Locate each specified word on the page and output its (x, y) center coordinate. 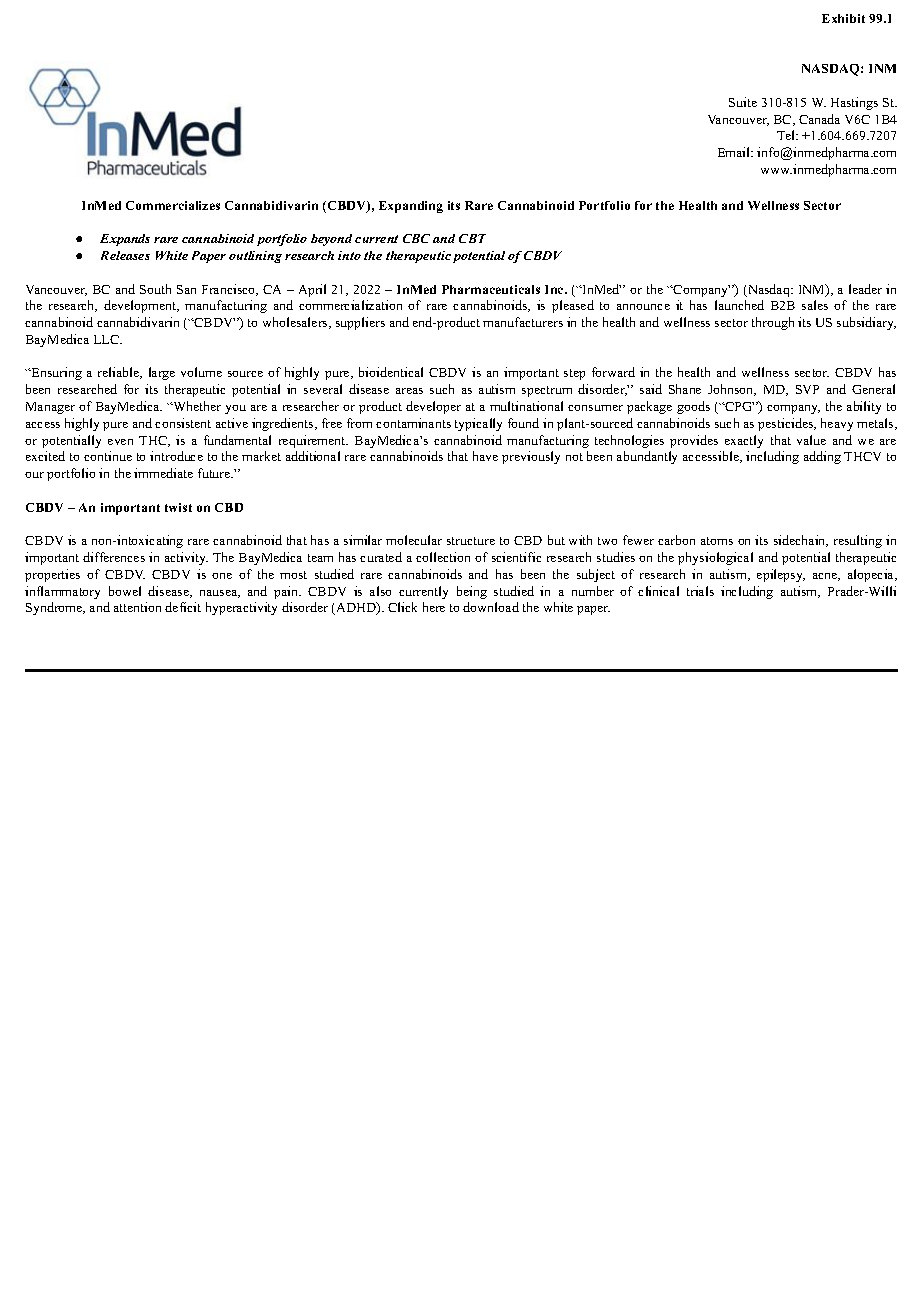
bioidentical (391, 372)
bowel (125, 591)
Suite (743, 102)
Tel (787, 135)
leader (865, 289)
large (162, 373)
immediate (163, 473)
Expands (125, 240)
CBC (416, 238)
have (485, 456)
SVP (807, 389)
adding (822, 457)
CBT (472, 238)
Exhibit (843, 18)
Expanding (411, 207)
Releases (125, 255)
